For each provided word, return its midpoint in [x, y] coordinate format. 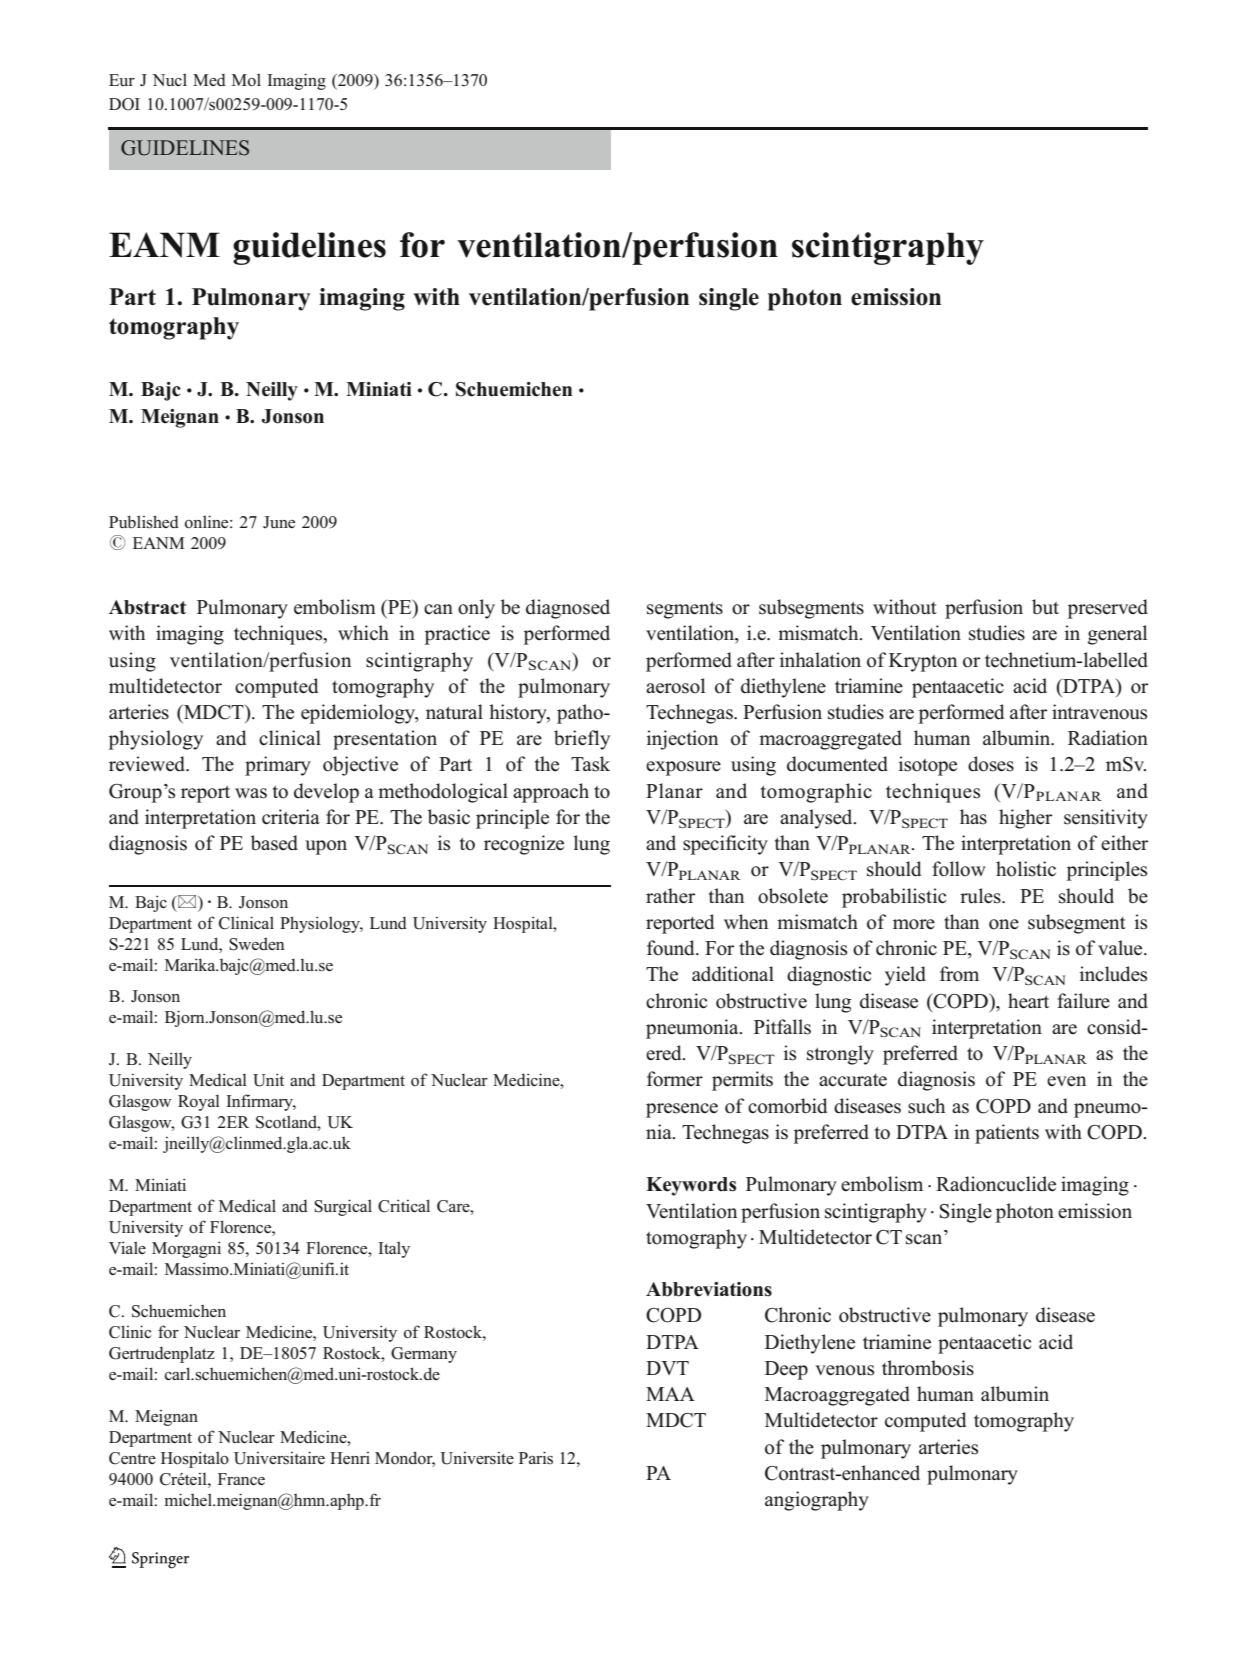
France [241, 1479]
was [251, 793]
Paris [536, 1458]
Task [590, 764]
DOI [124, 104]
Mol [246, 80]
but [1045, 607]
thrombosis [928, 1368]
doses [991, 764]
